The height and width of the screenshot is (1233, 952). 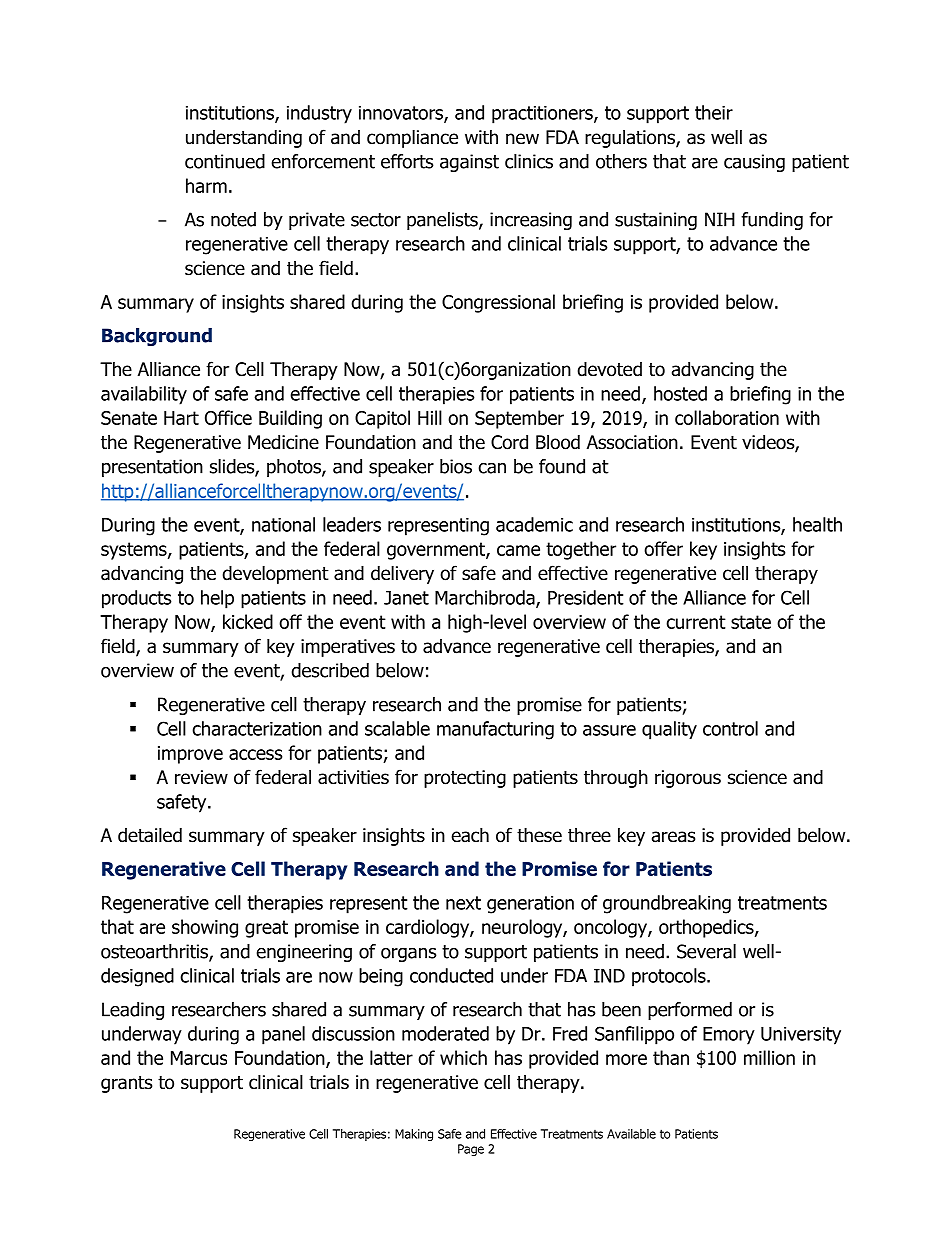 What do you see at coordinates (667, 904) in the screenshot?
I see `groundbreaking` at bounding box center [667, 904].
